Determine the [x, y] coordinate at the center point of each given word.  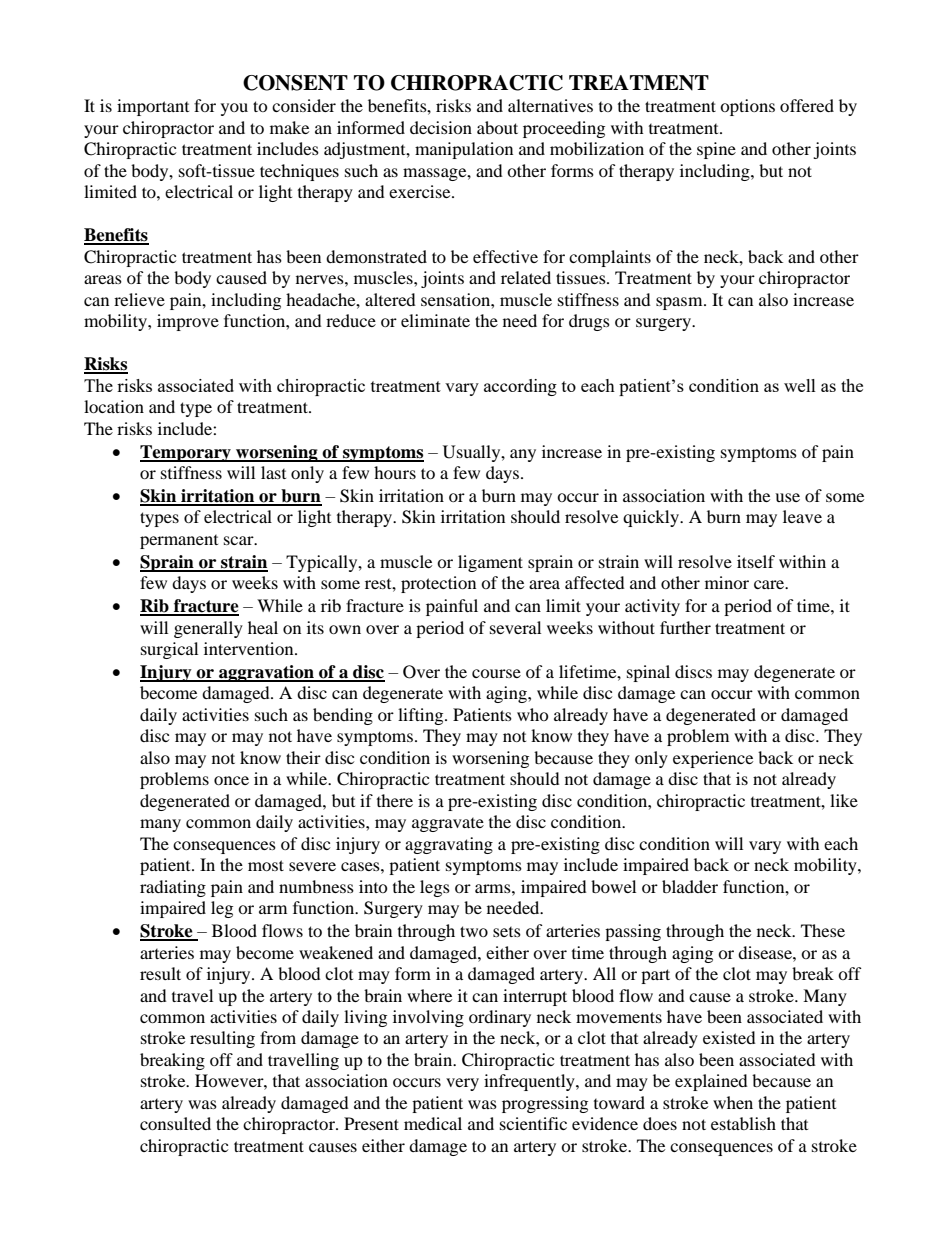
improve [188, 322]
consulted [175, 1123]
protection [438, 584]
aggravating [449, 845]
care [770, 584]
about [497, 127]
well [800, 385]
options [747, 107]
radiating [173, 888]
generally [208, 629]
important [153, 107]
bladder [690, 886]
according [520, 387]
